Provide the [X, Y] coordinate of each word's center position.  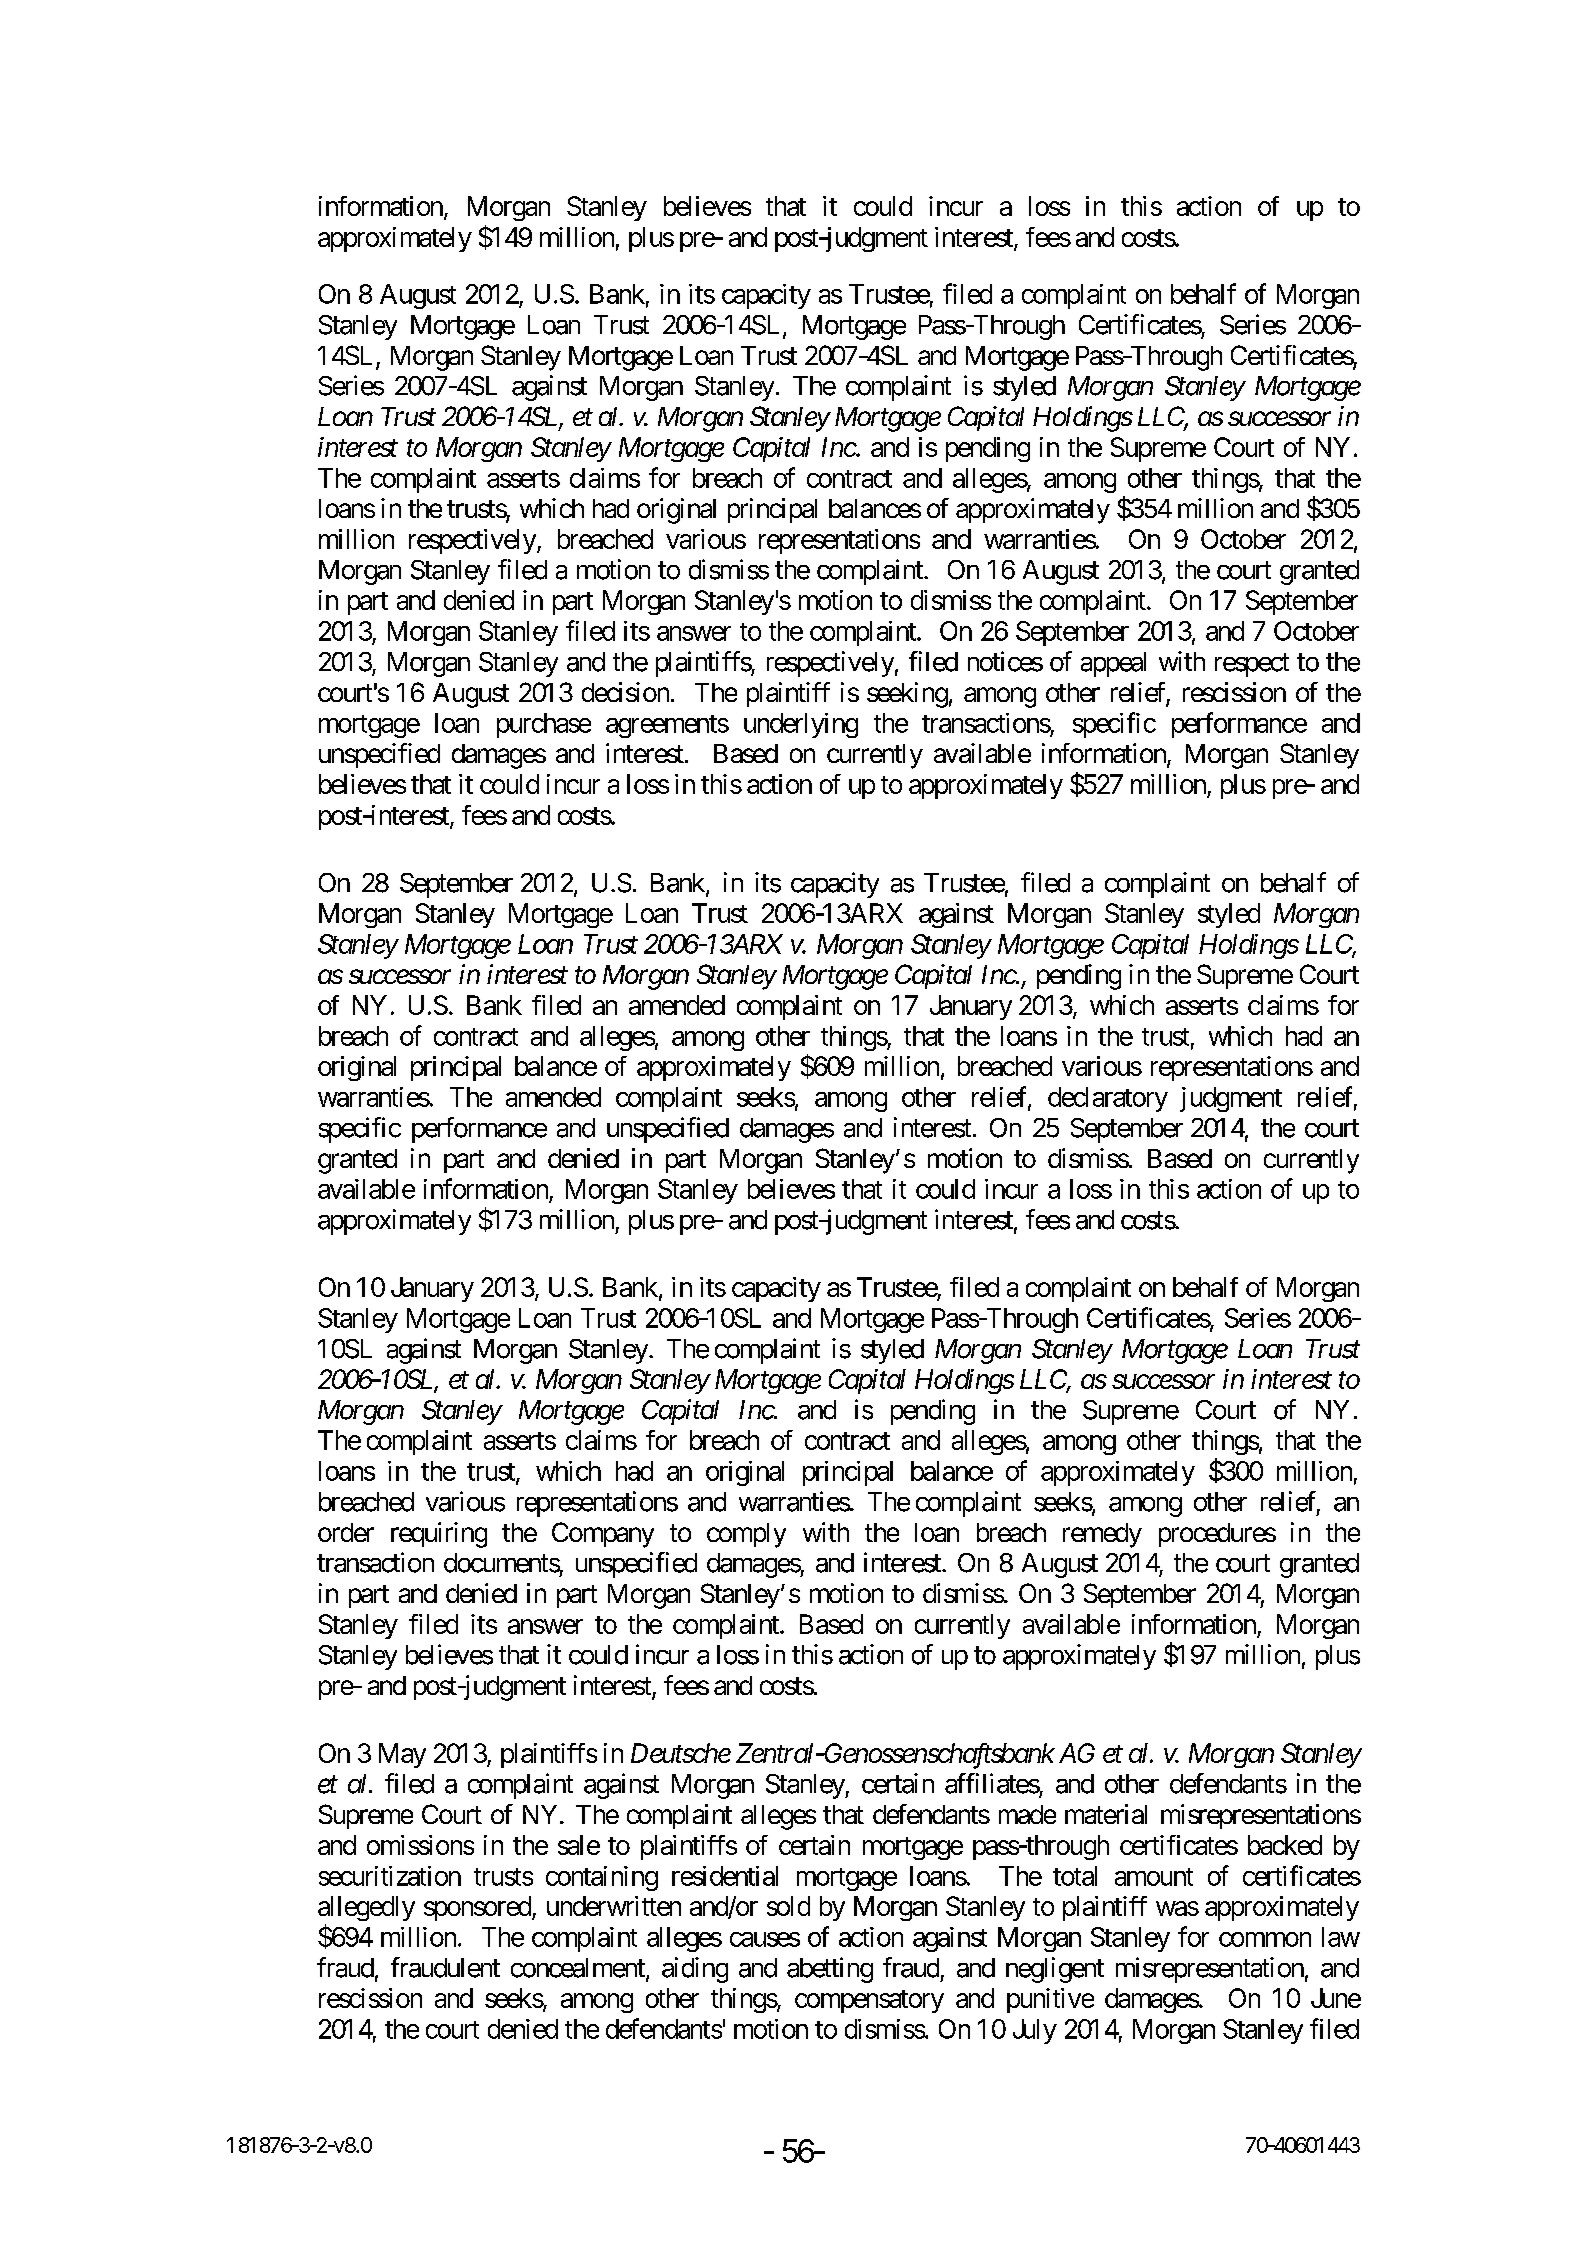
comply [746, 1535]
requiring [439, 1535]
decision [625, 692]
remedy [1102, 1535]
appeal [1113, 664]
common [1265, 1939]
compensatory [869, 2001]
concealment [579, 1969]
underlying [801, 725]
